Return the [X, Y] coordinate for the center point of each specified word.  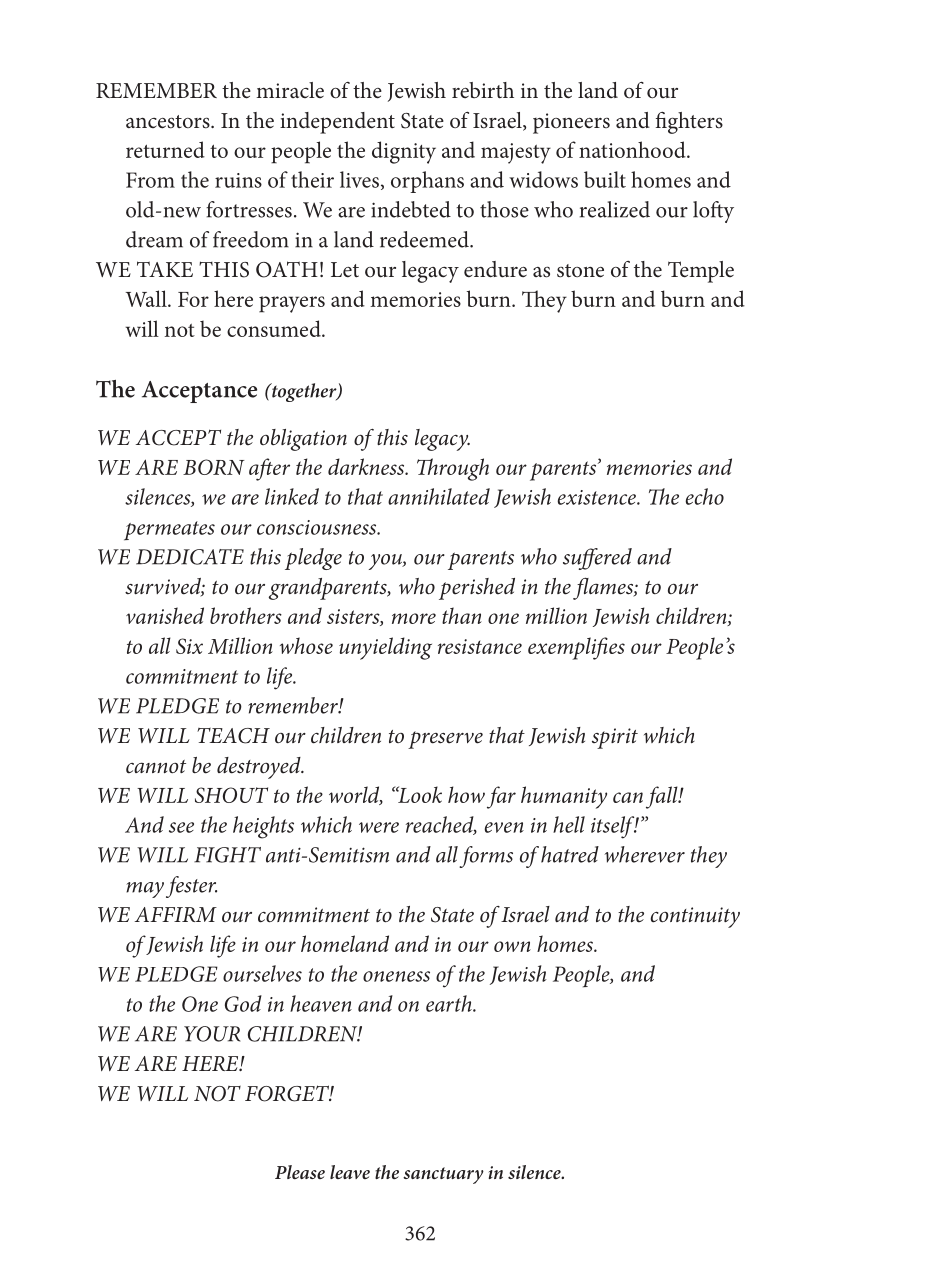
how [466, 794]
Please [300, 1172]
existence [598, 497]
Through [453, 469]
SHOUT [231, 795]
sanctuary [443, 1175]
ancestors [169, 122]
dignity [404, 152]
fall [663, 797]
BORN [214, 467]
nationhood [633, 149]
